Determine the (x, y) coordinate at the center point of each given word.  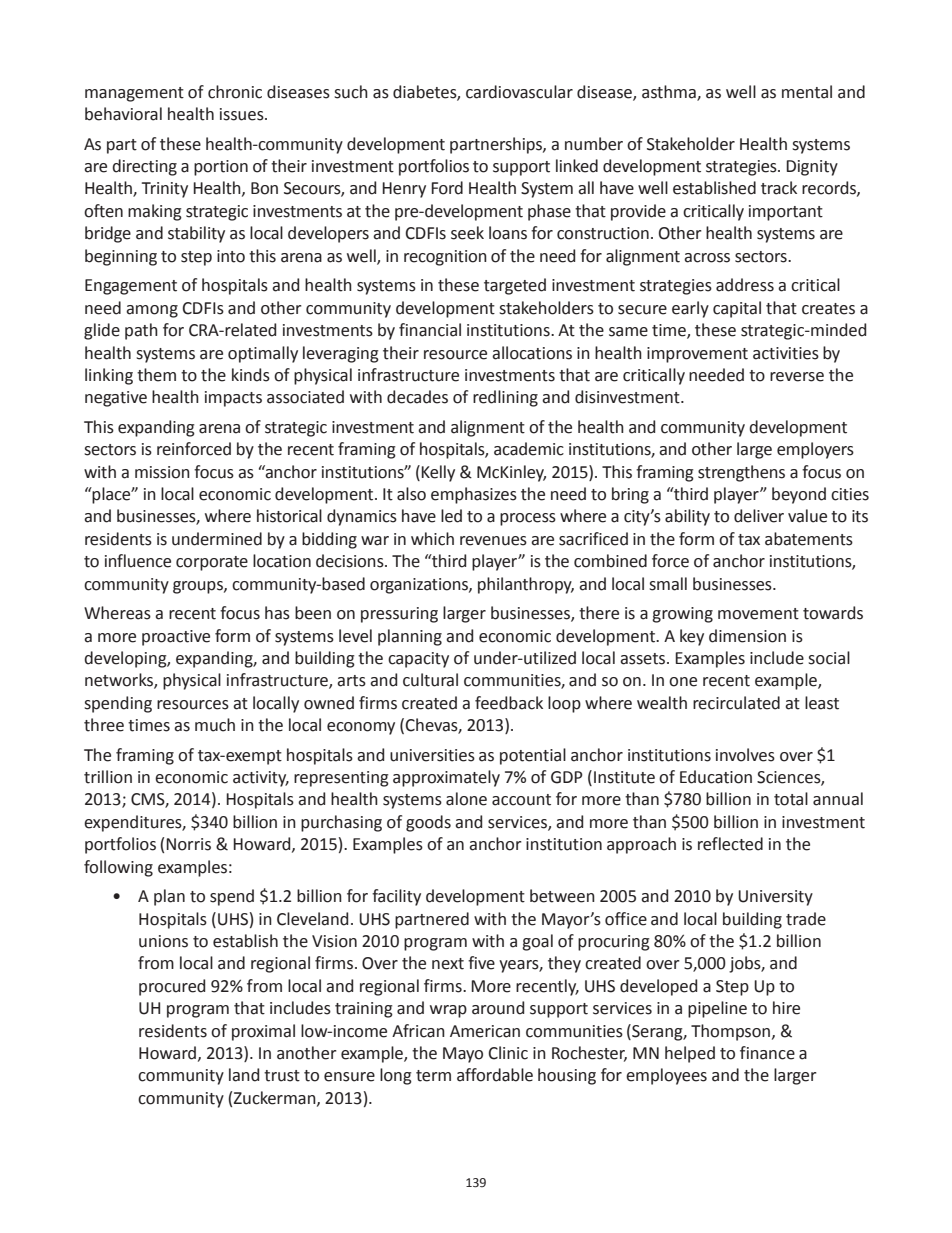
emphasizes (474, 495)
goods (428, 823)
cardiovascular (519, 92)
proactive (176, 638)
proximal (263, 1032)
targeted (515, 286)
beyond (799, 495)
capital (737, 309)
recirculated (736, 703)
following (118, 868)
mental (807, 92)
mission (162, 472)
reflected (730, 844)
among (152, 311)
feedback (509, 703)
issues (243, 114)
